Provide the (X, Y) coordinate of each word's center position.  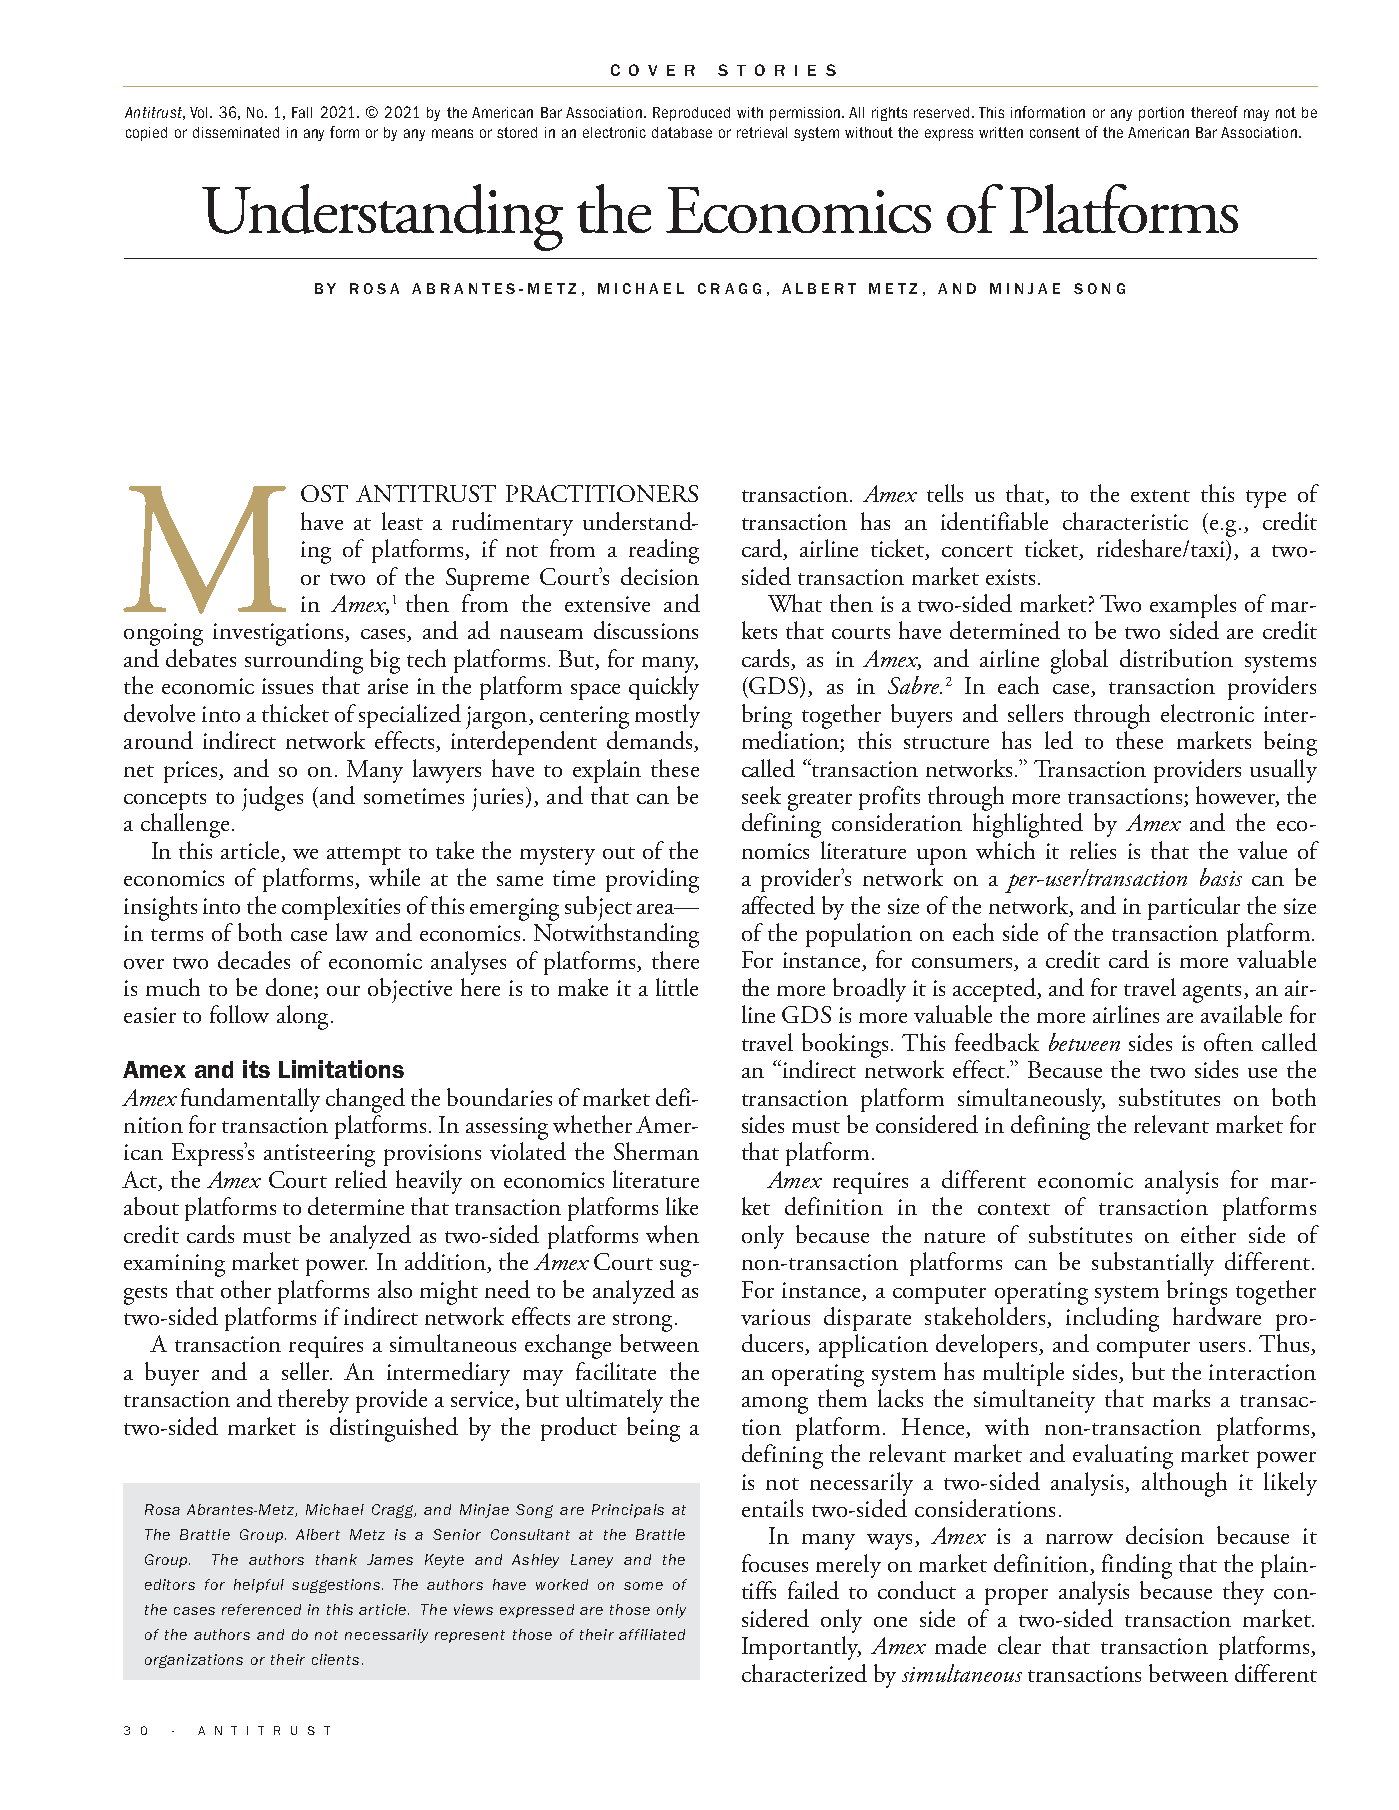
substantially (1153, 1264)
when (672, 1234)
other (246, 1289)
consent (1055, 132)
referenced (261, 1609)
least (402, 521)
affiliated (652, 1634)
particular (1194, 908)
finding (1137, 1566)
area (657, 909)
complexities (341, 908)
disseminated (236, 132)
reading (664, 551)
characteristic (1125, 521)
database (682, 132)
